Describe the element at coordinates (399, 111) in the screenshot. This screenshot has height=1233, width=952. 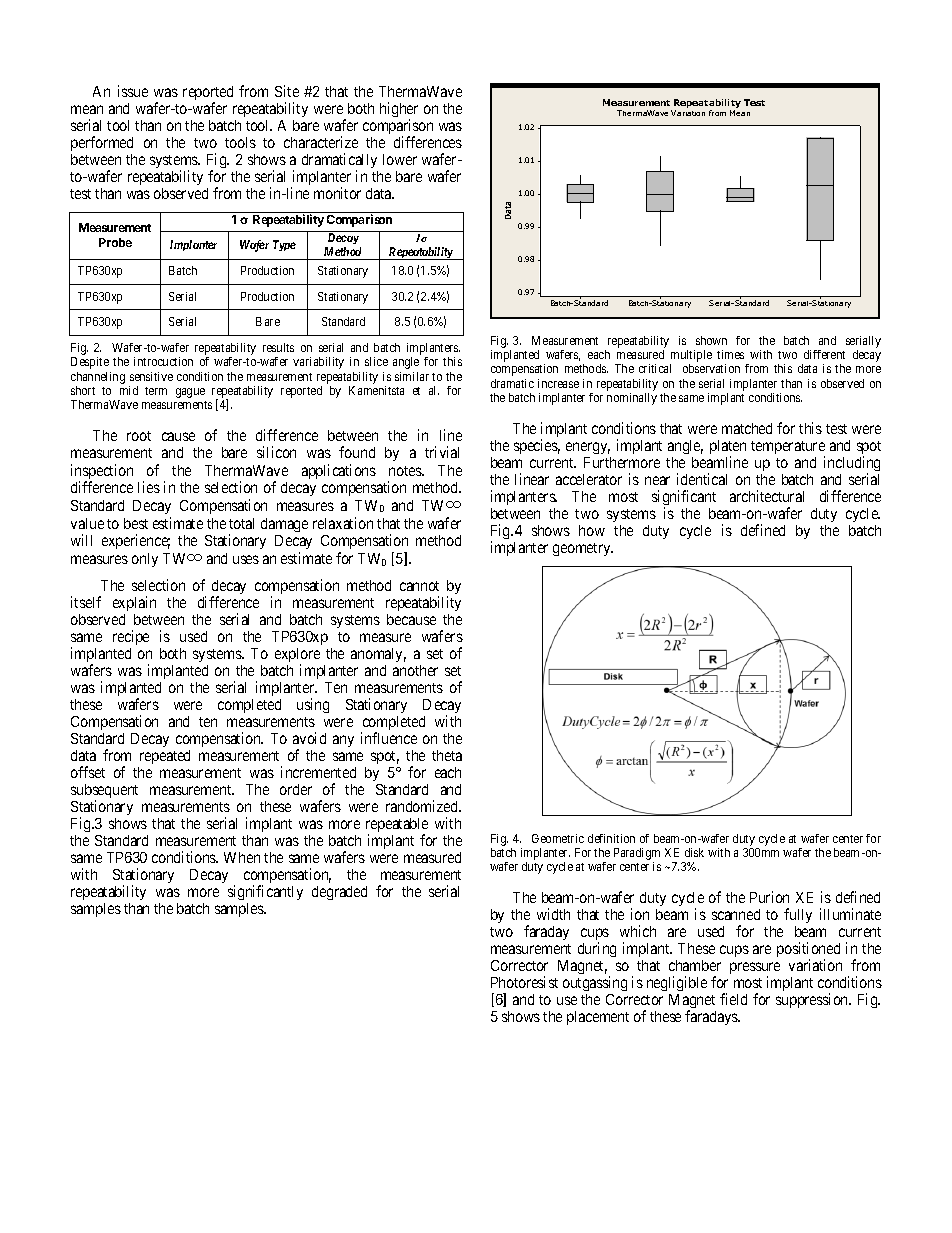
I see `higher` at that location.
